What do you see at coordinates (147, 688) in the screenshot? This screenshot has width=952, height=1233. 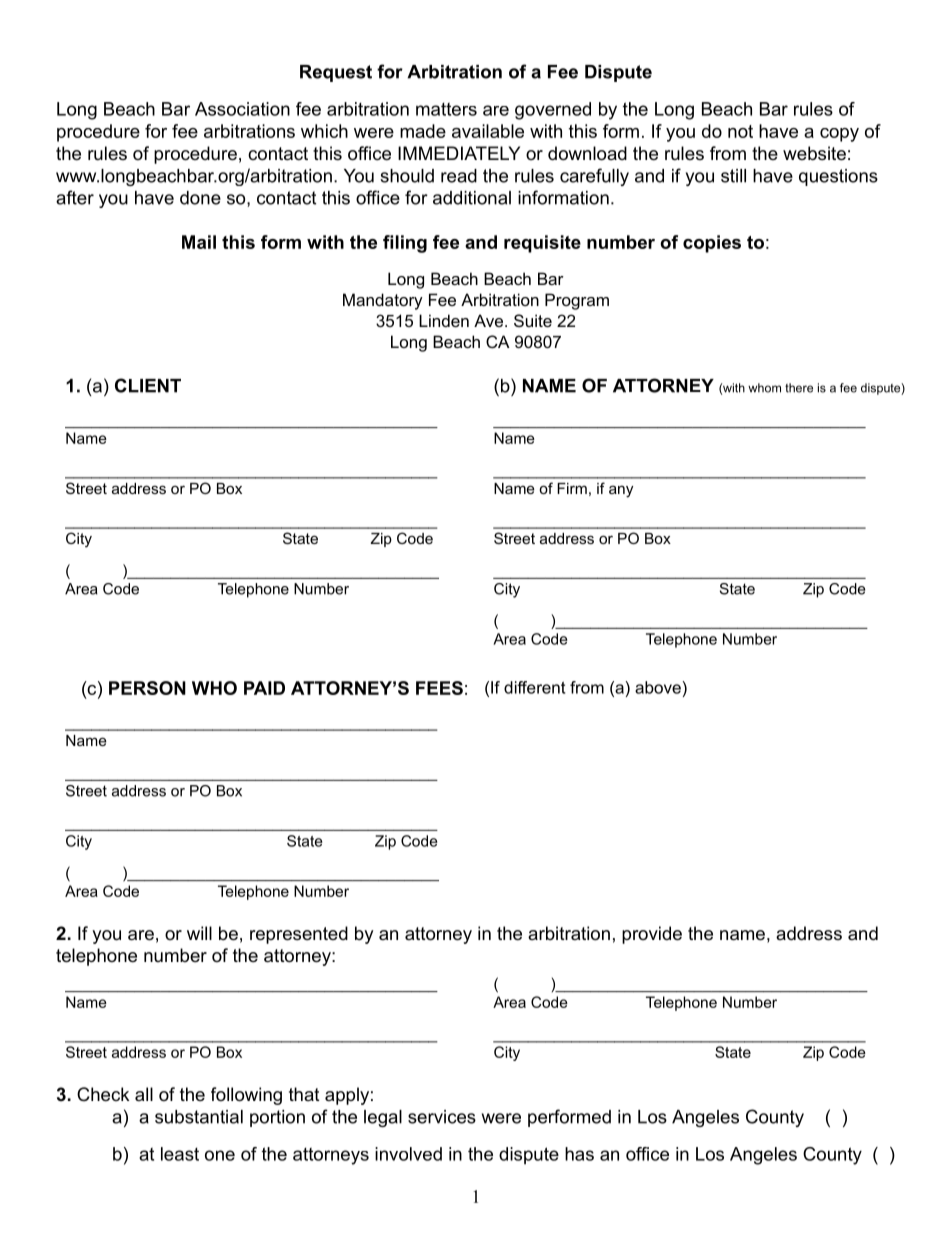 I see `PERSON` at bounding box center [147, 688].
